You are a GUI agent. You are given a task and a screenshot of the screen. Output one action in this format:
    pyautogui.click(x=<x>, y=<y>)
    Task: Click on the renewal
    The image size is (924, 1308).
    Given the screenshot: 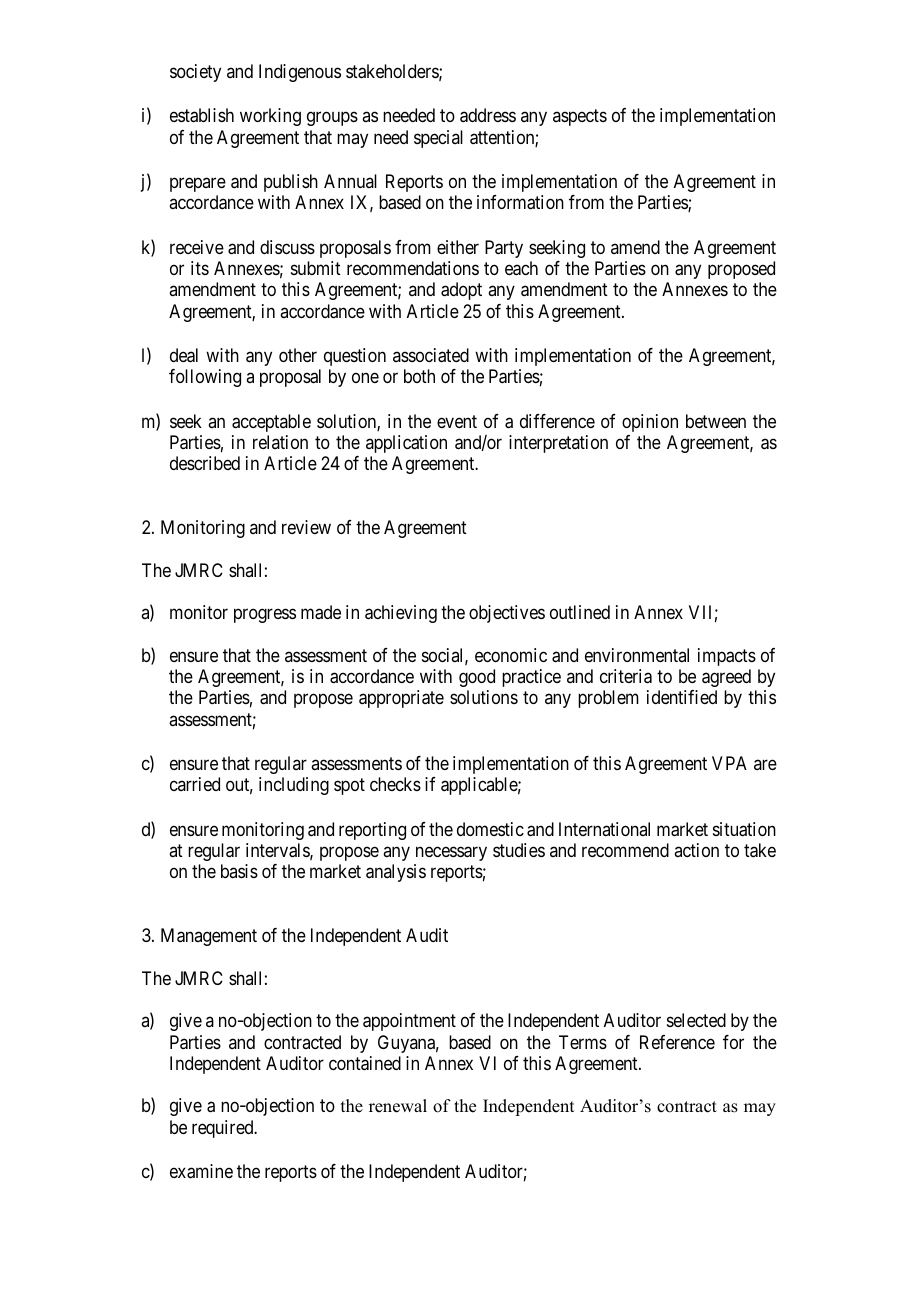 What is the action you would take?
    pyautogui.click(x=398, y=1106)
